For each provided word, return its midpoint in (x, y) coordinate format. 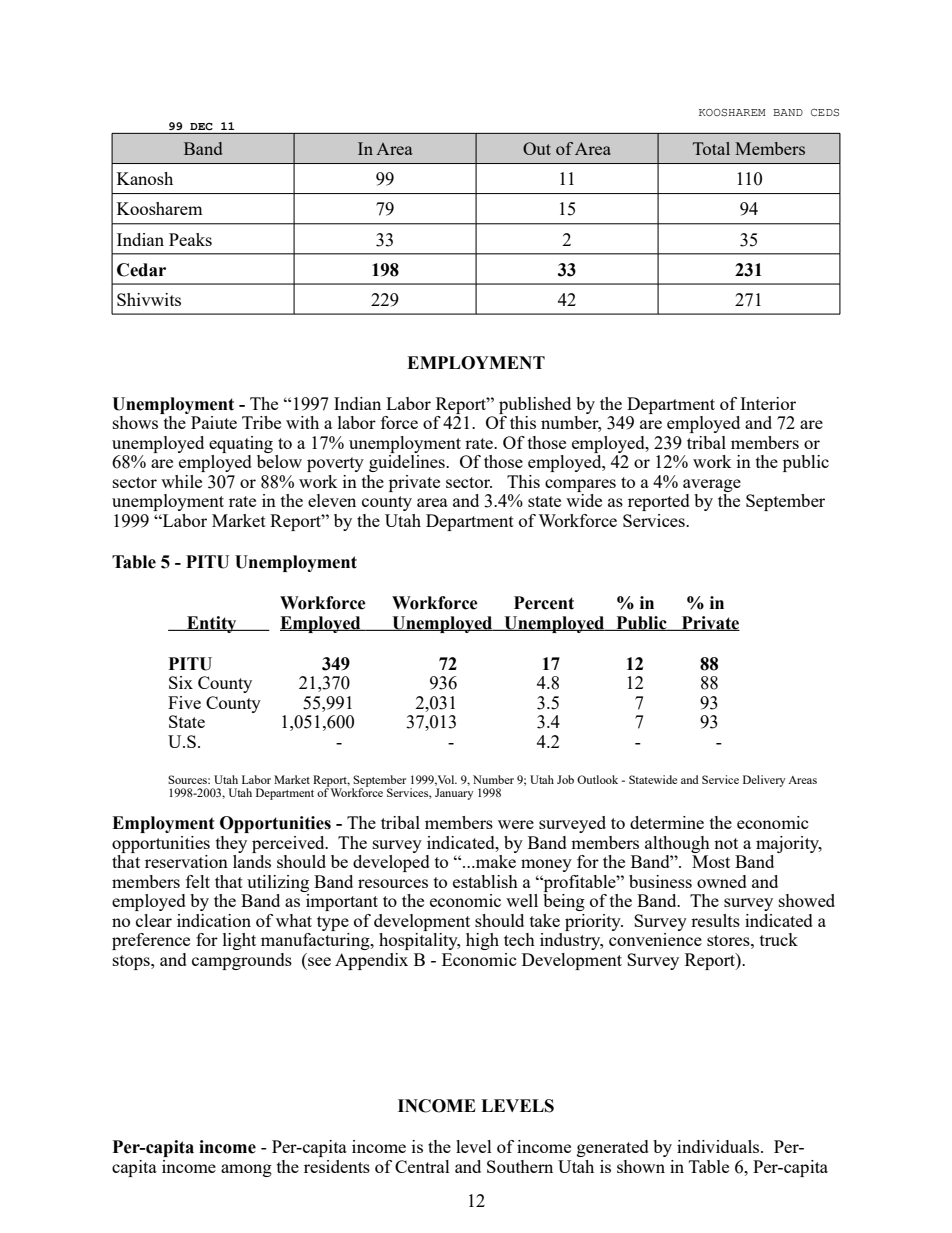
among (246, 1170)
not (726, 843)
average (712, 485)
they (231, 844)
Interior (768, 403)
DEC (201, 126)
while (181, 481)
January (454, 794)
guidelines (408, 463)
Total (711, 148)
